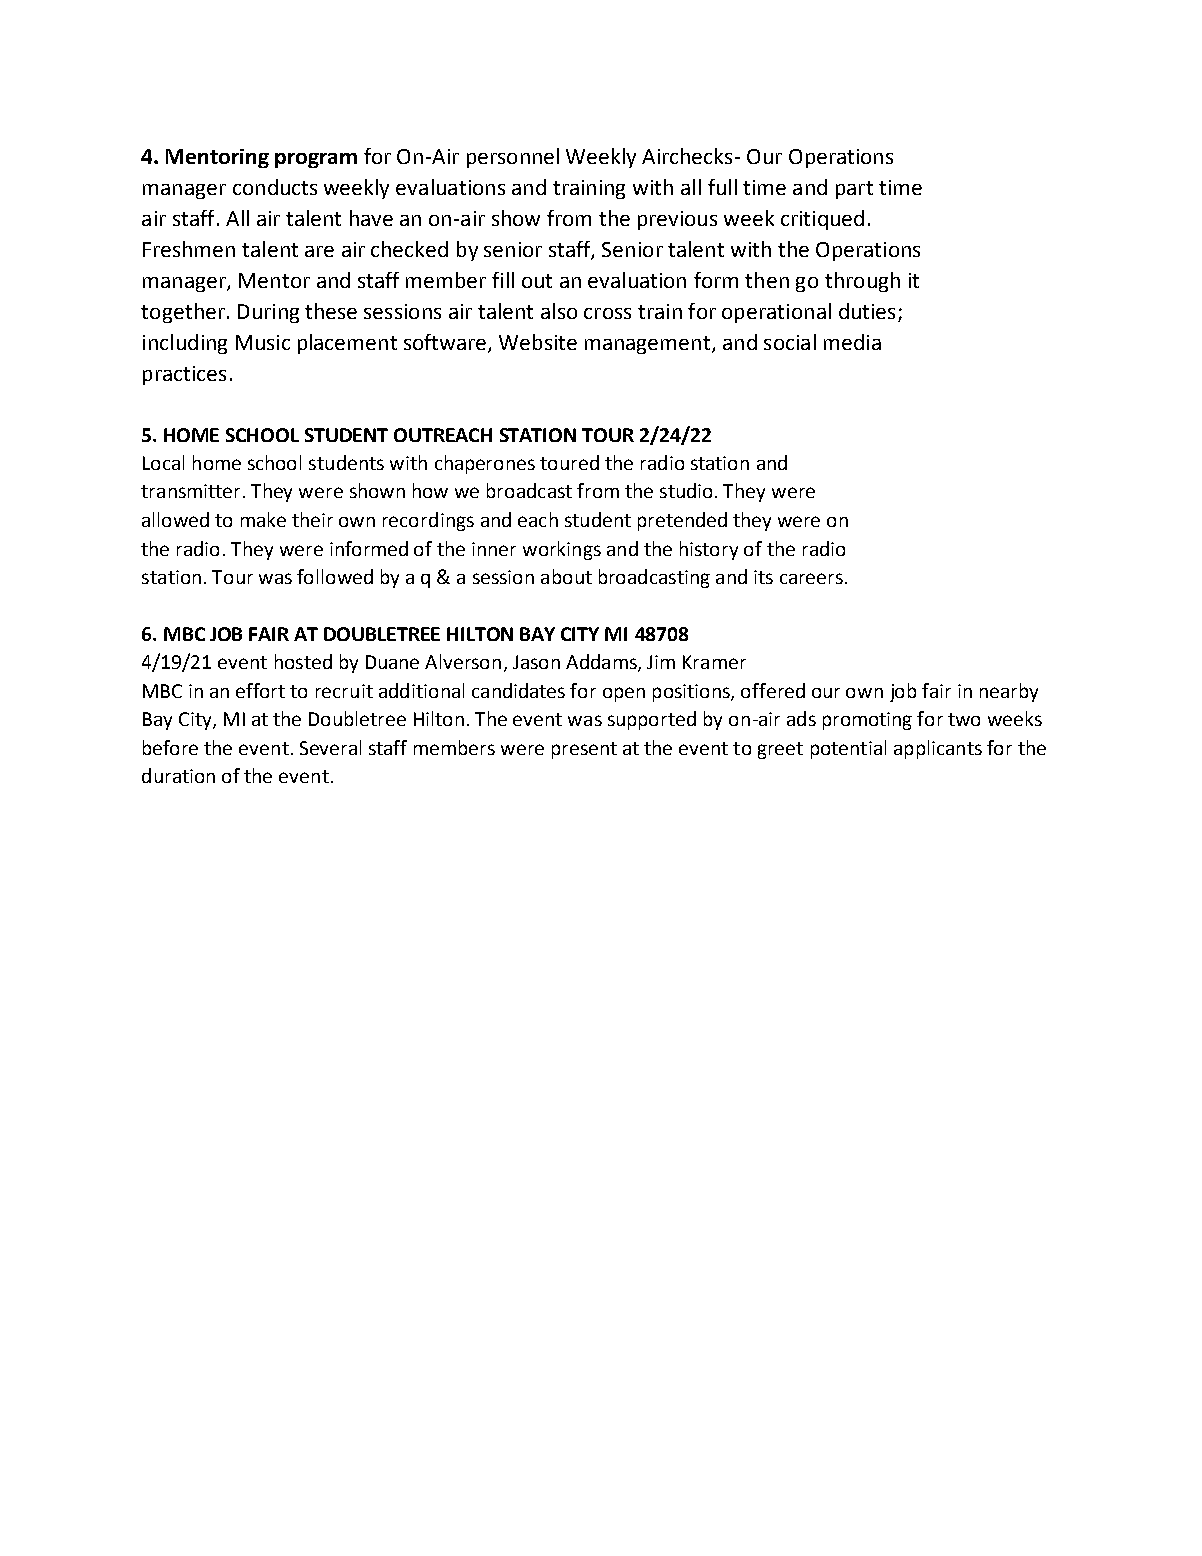 The height and width of the screenshot is (1556, 1202). Describe the element at coordinates (938, 749) in the screenshot. I see `applicants` at that location.
